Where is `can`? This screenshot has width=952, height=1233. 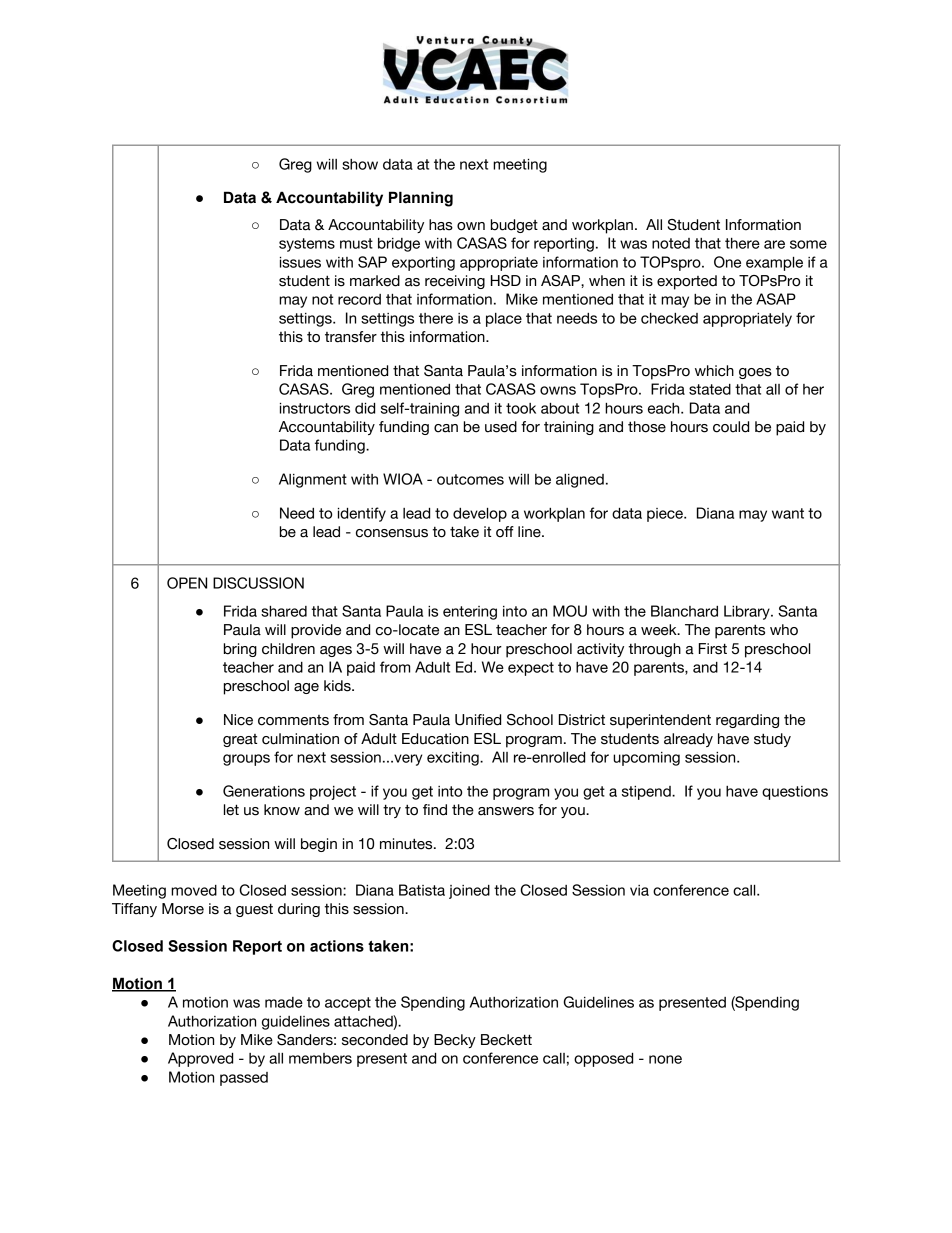 can is located at coordinates (446, 428).
